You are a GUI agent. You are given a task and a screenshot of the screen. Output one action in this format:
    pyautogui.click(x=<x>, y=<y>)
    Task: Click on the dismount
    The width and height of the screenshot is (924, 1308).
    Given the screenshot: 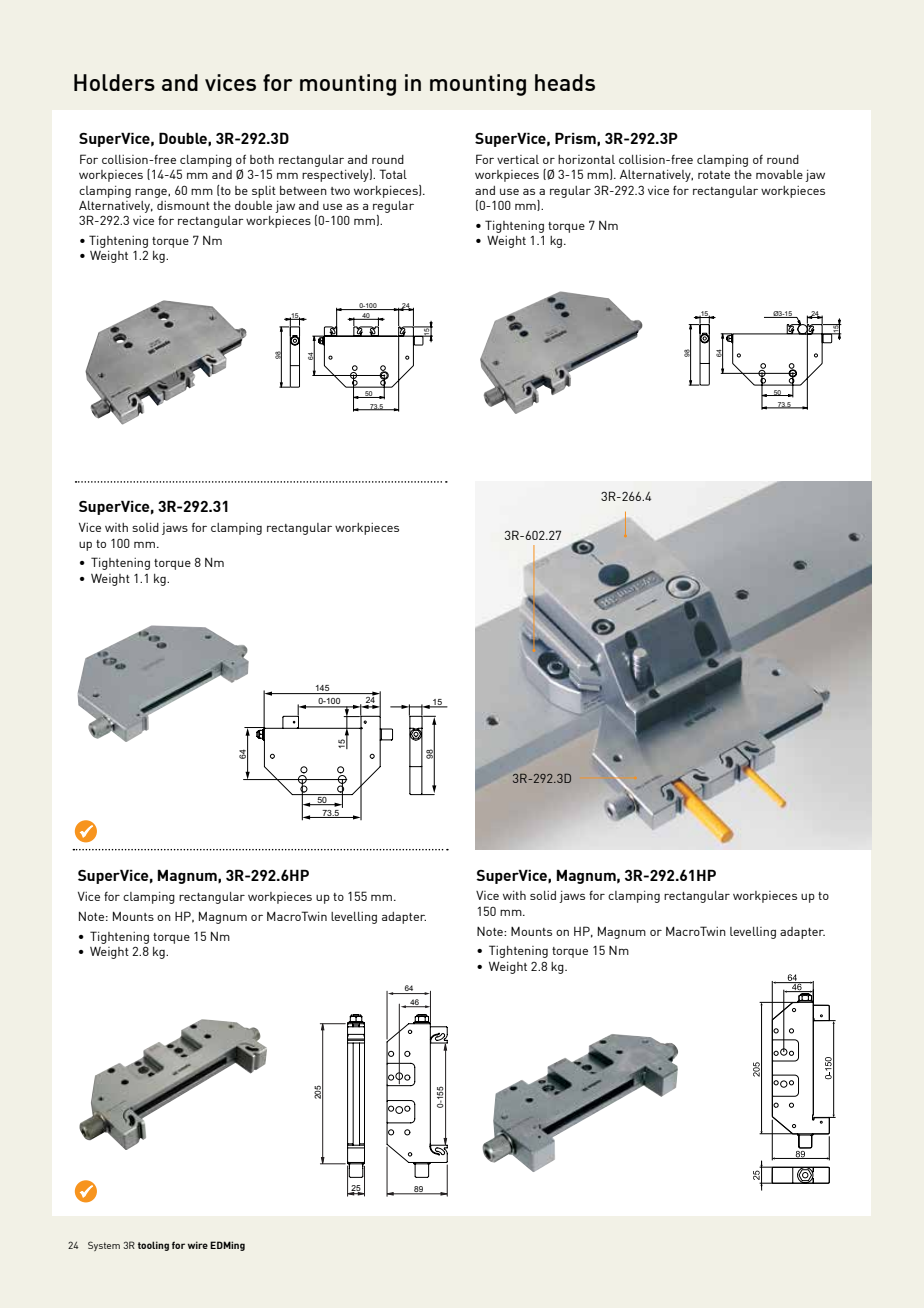 What is the action you would take?
    pyautogui.click(x=183, y=205)
